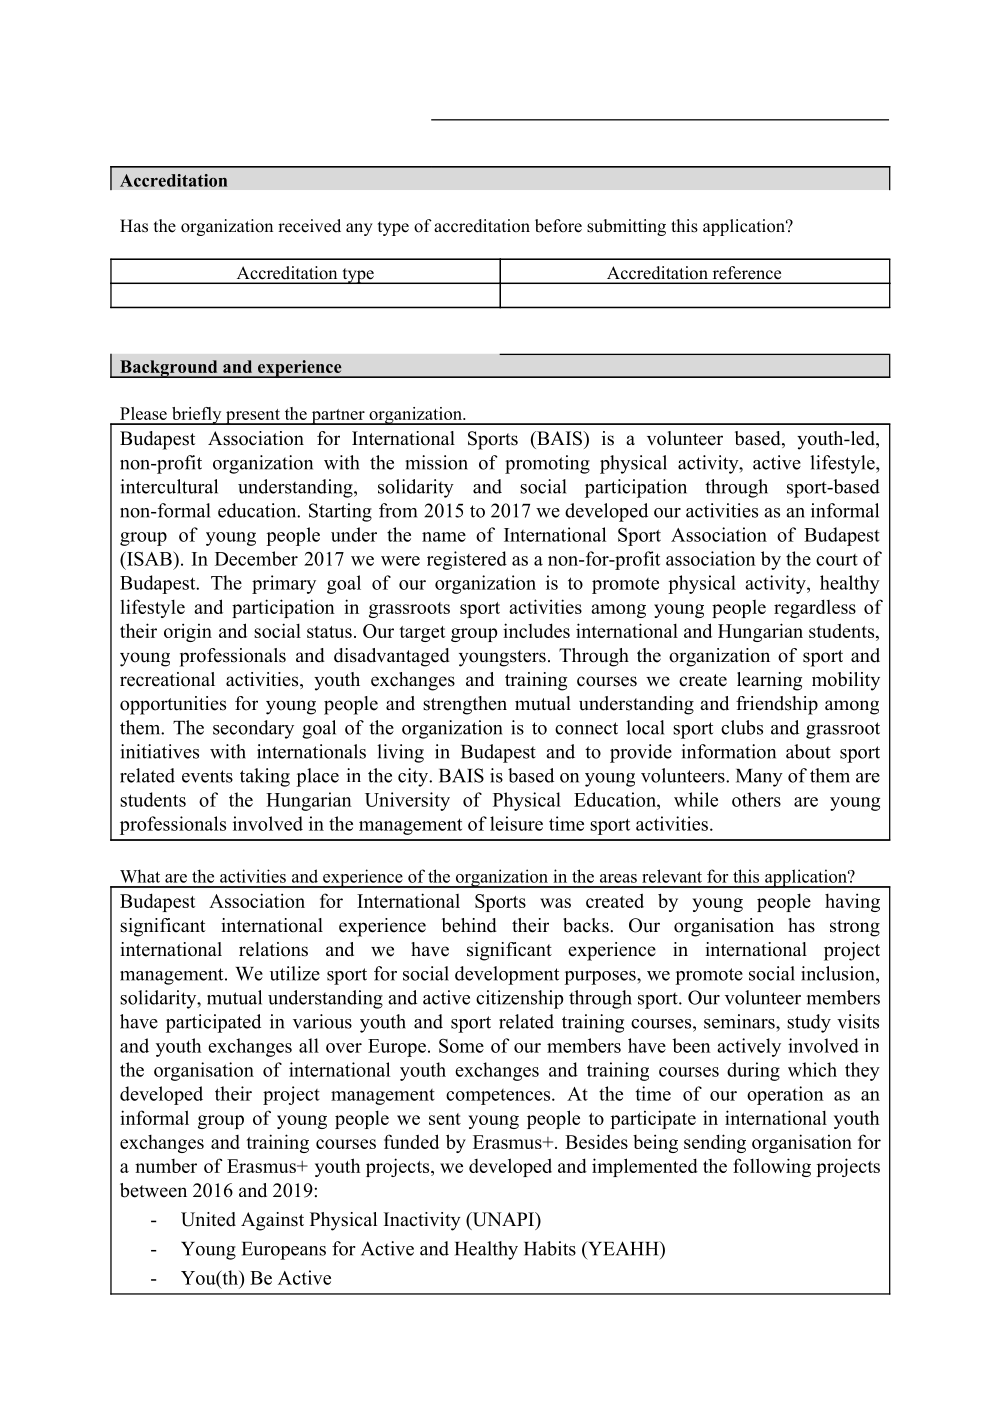 This page has height=1424, width=1007. I want to click on secondary, so click(253, 729).
